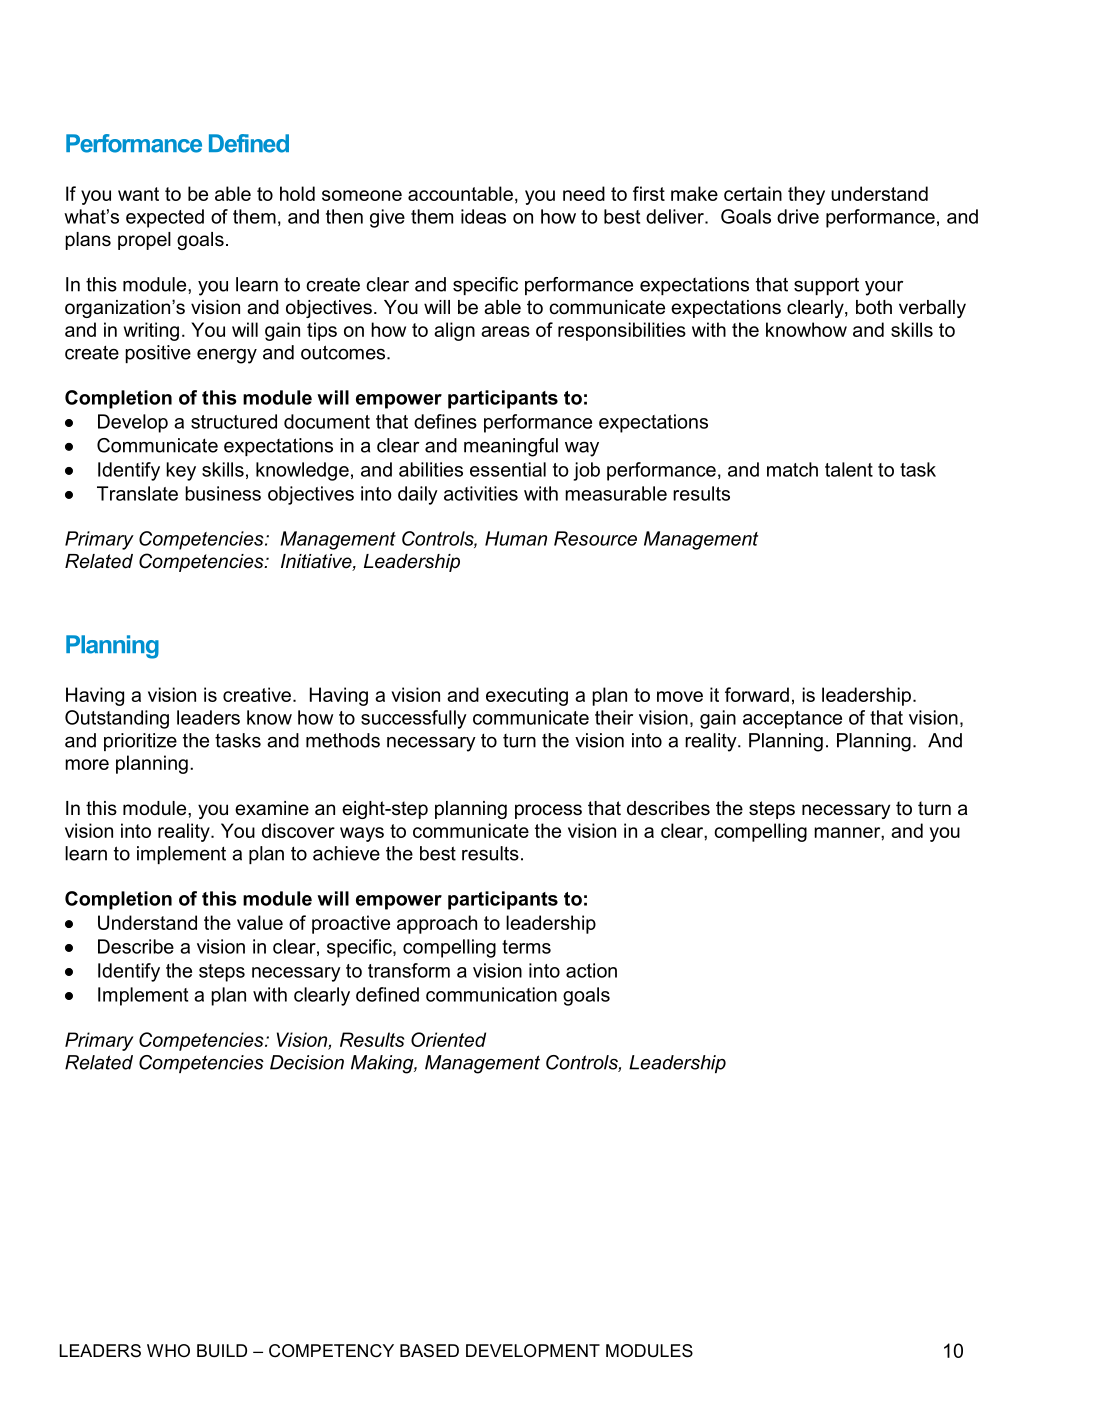 This screenshot has width=1095, height=1417. I want to click on ideas, so click(483, 216).
